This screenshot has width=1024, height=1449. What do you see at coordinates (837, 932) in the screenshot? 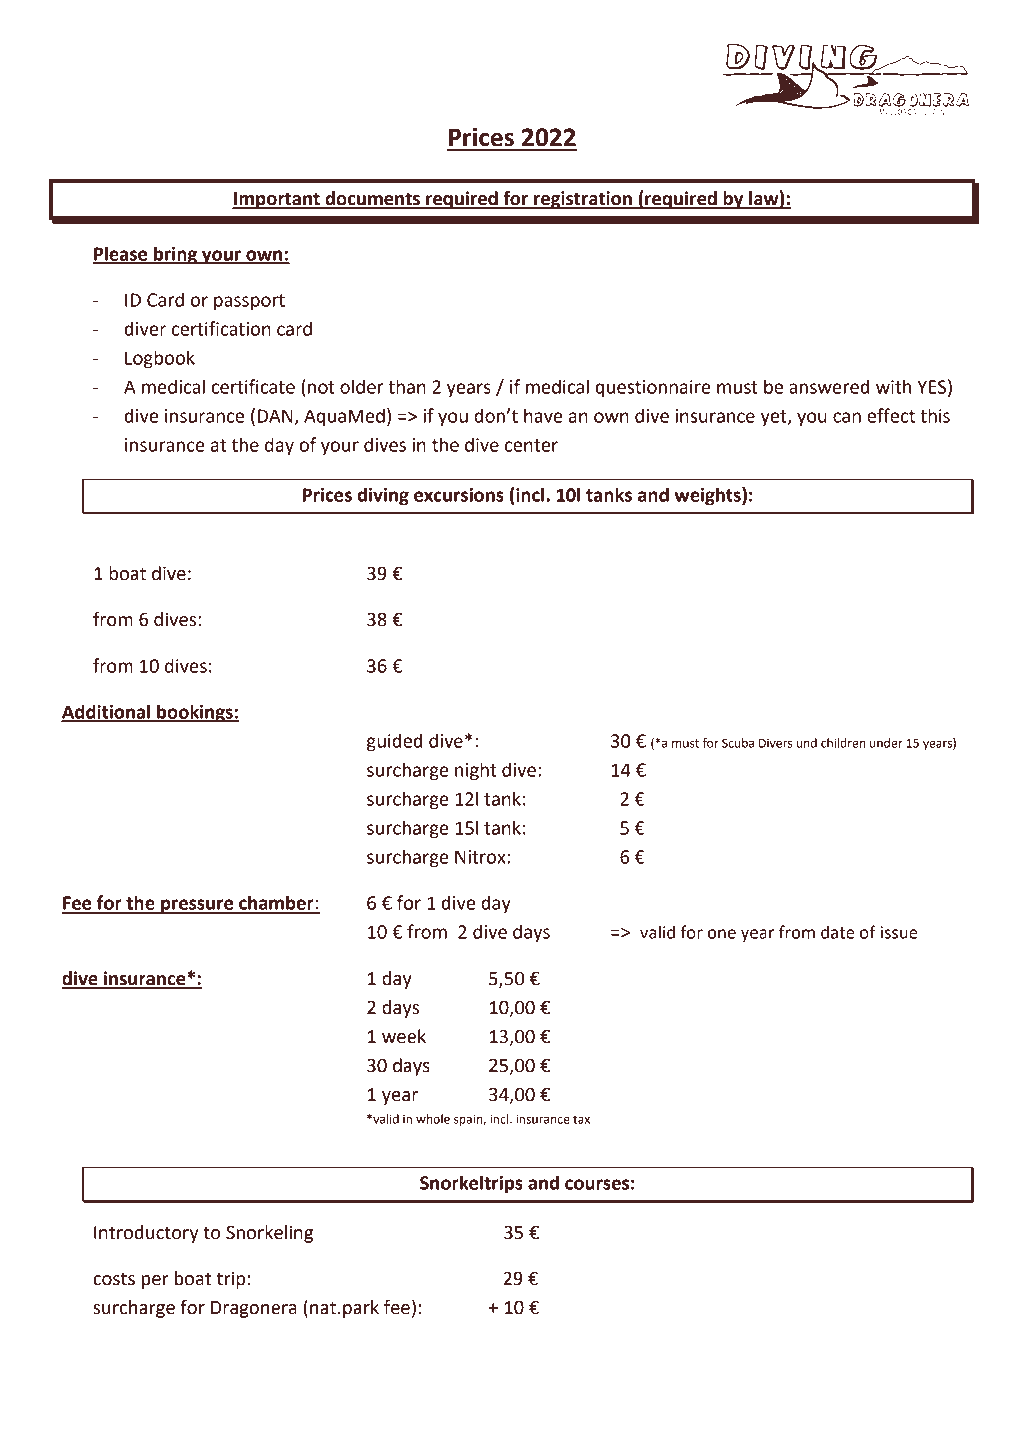
I see `date` at bounding box center [837, 932].
